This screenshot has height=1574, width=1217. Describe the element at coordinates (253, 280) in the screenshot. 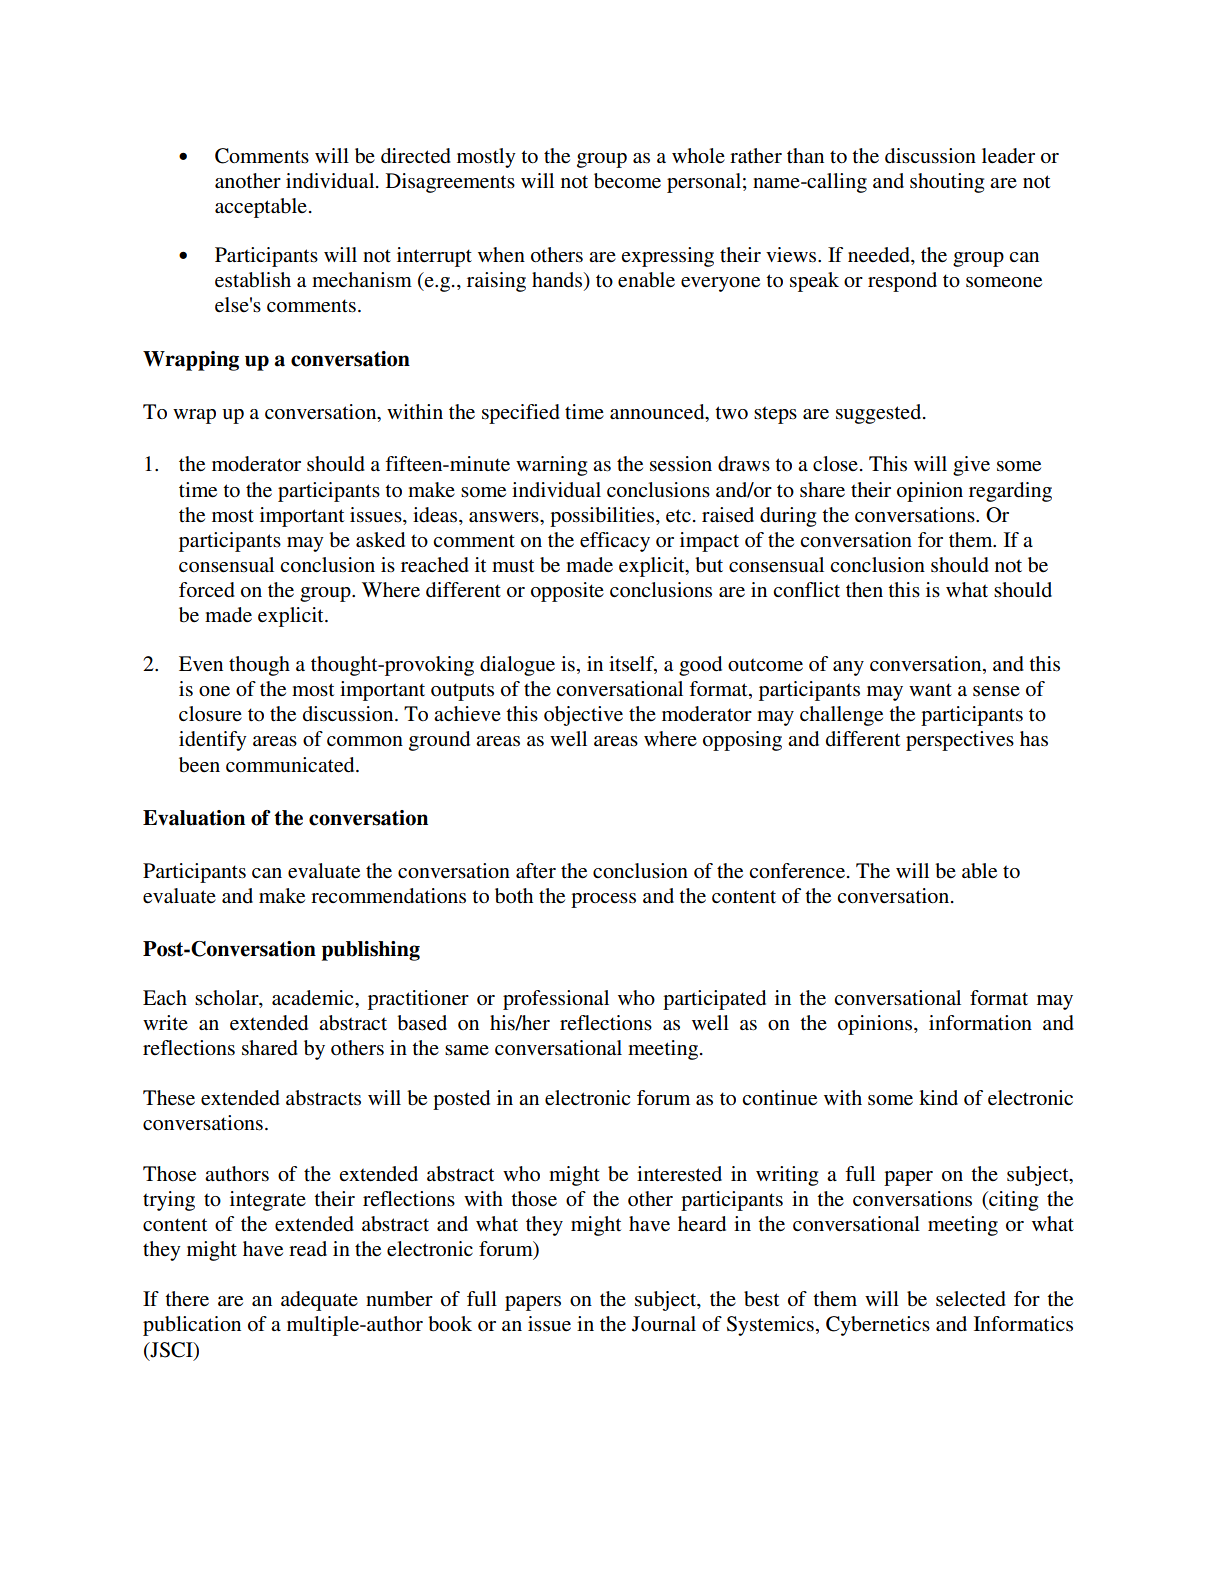

I see `establish` at that location.
